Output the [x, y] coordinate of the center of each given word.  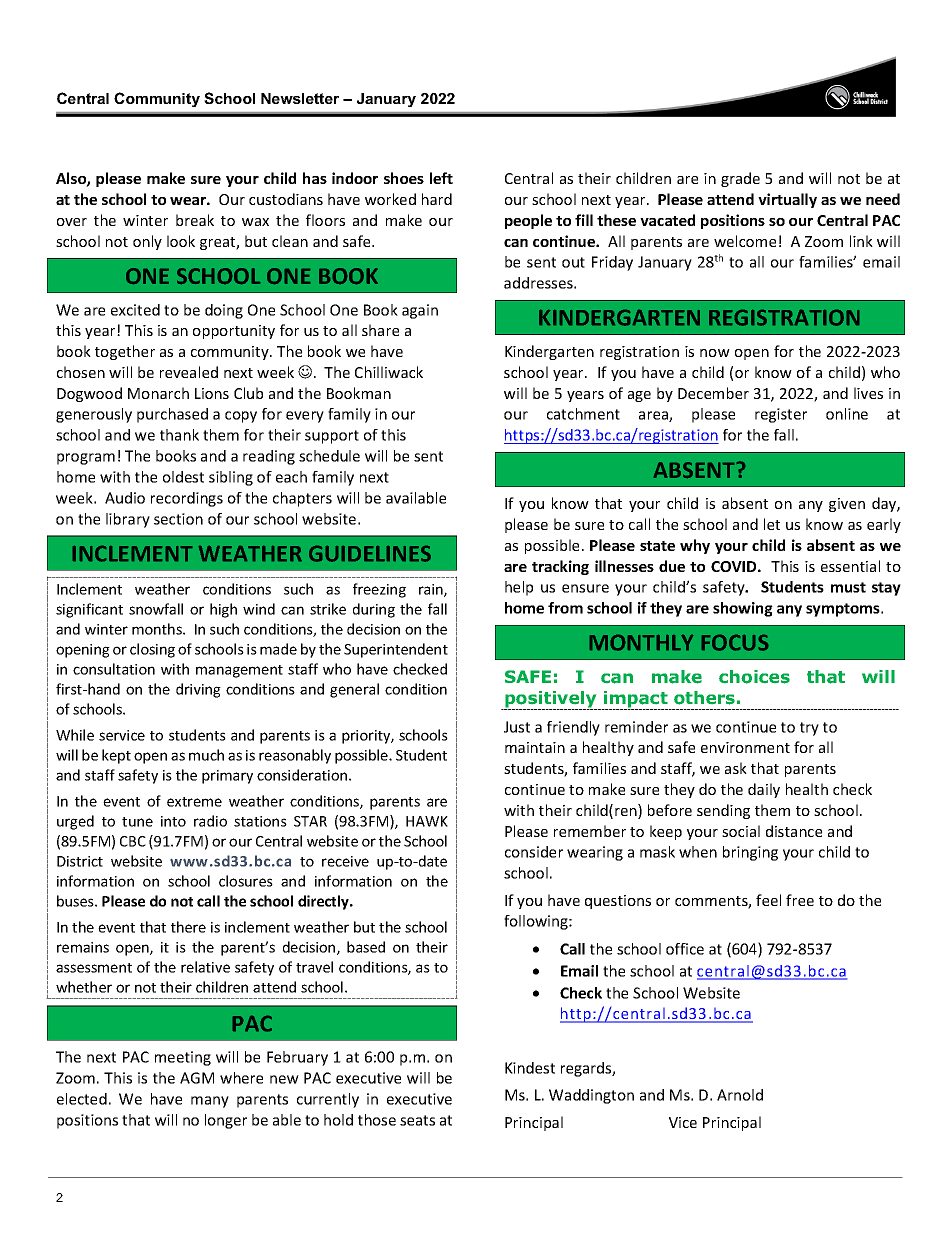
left [441, 178]
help [519, 588]
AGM [197, 1078]
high [223, 610]
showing [743, 609]
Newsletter [300, 98]
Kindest [530, 1068]
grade [740, 179]
